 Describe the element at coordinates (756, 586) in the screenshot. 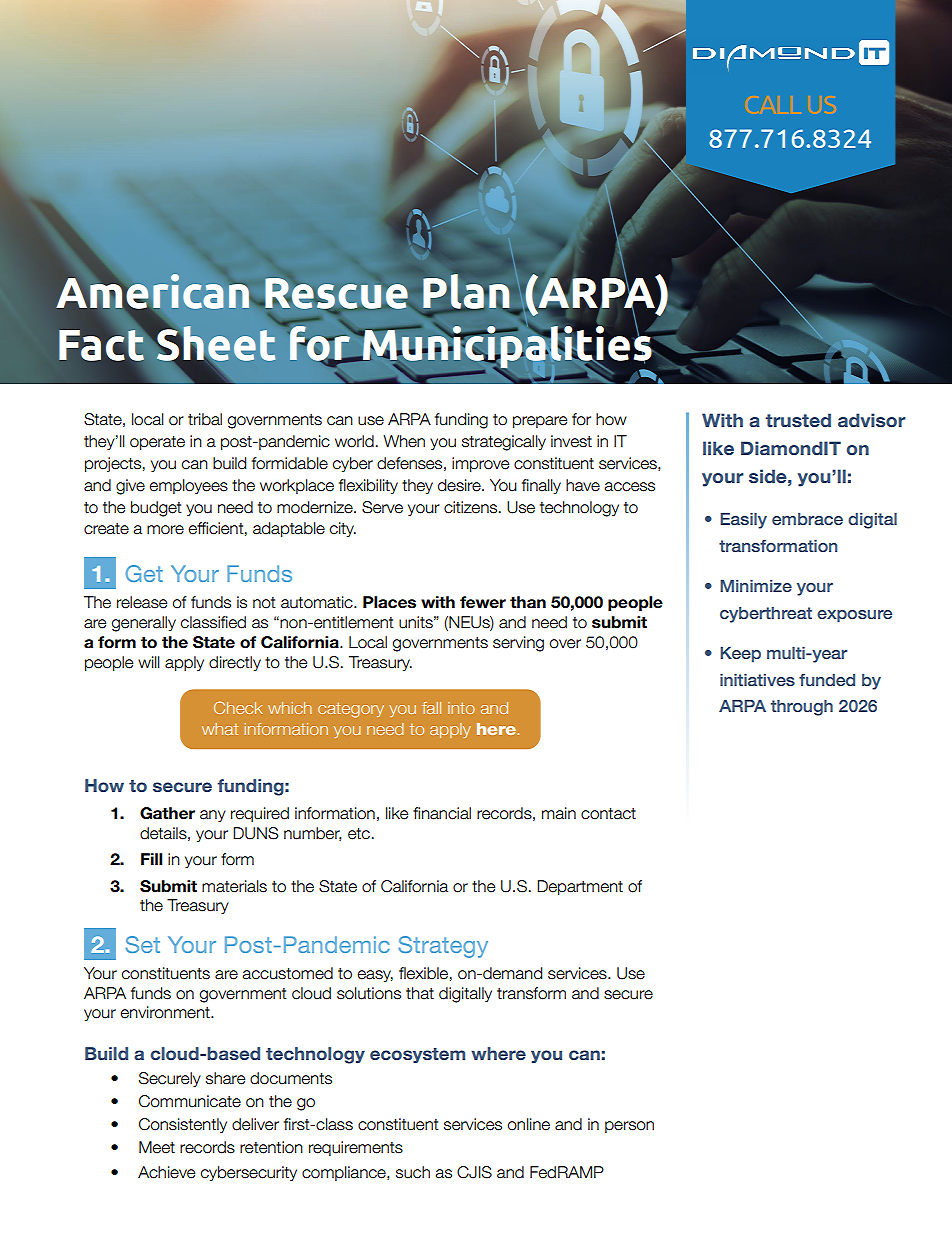

I see `Minimize` at that location.
